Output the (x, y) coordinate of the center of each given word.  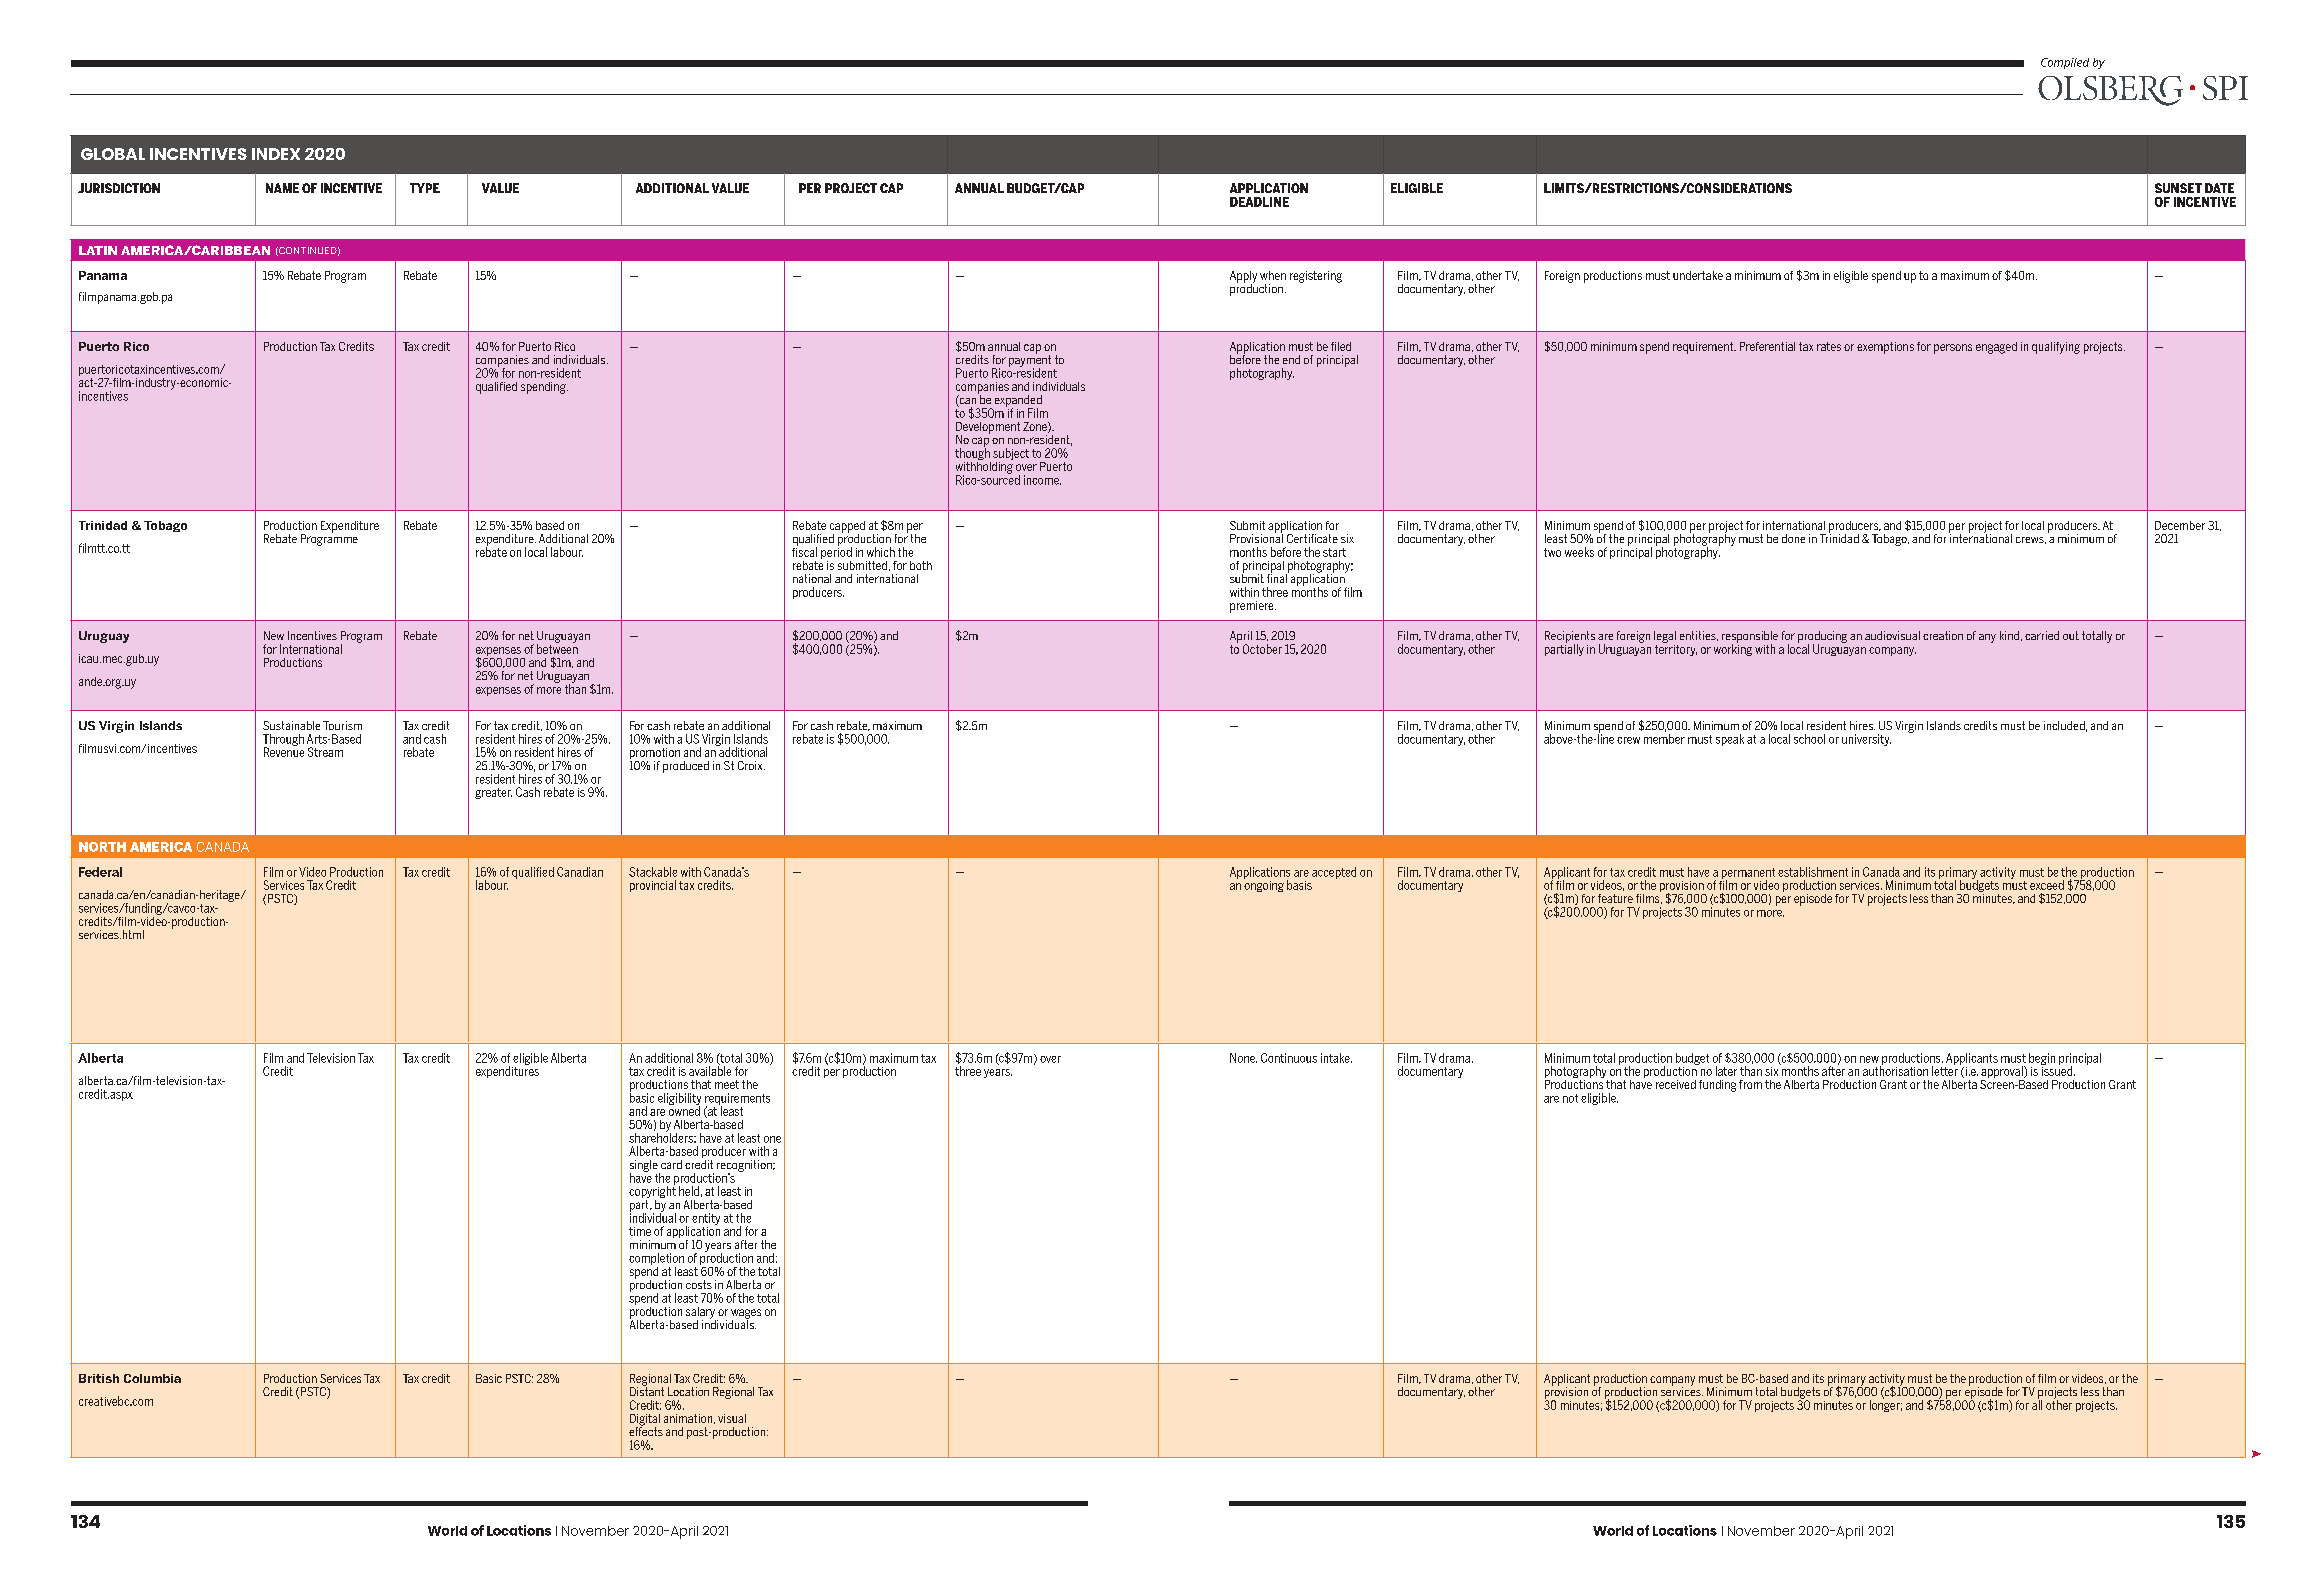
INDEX (276, 154)
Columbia (152, 1378)
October (1262, 649)
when (1273, 275)
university (1866, 740)
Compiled (2065, 63)
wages (746, 1315)
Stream (325, 752)
